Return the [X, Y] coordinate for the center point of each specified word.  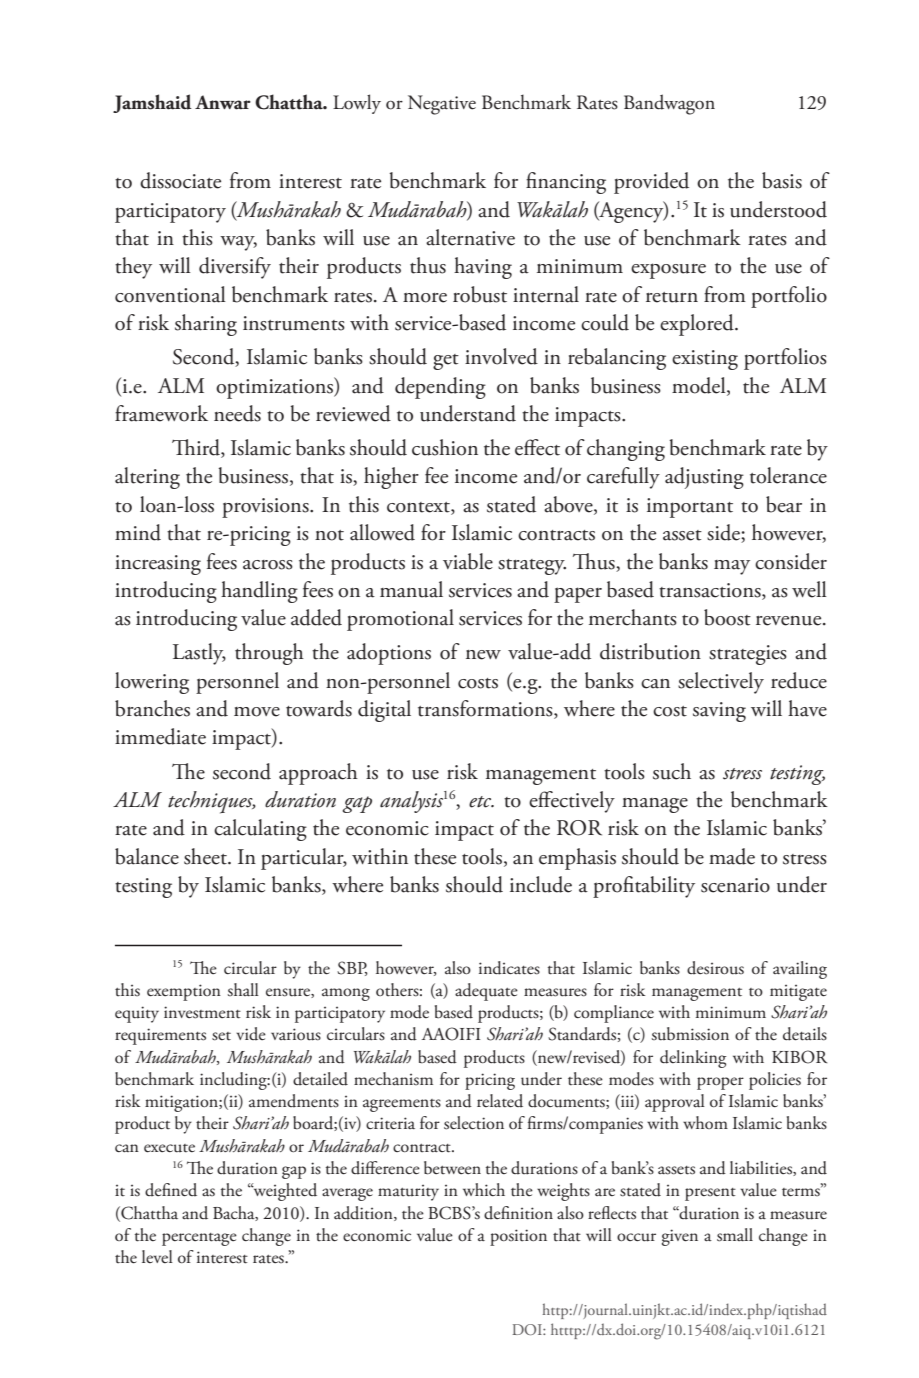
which [484, 1189]
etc [481, 802]
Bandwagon [669, 104]
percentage [199, 1239]
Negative [442, 105]
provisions [266, 508]
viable [468, 561]
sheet [206, 856]
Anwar [223, 102]
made [732, 856]
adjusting [704, 478]
